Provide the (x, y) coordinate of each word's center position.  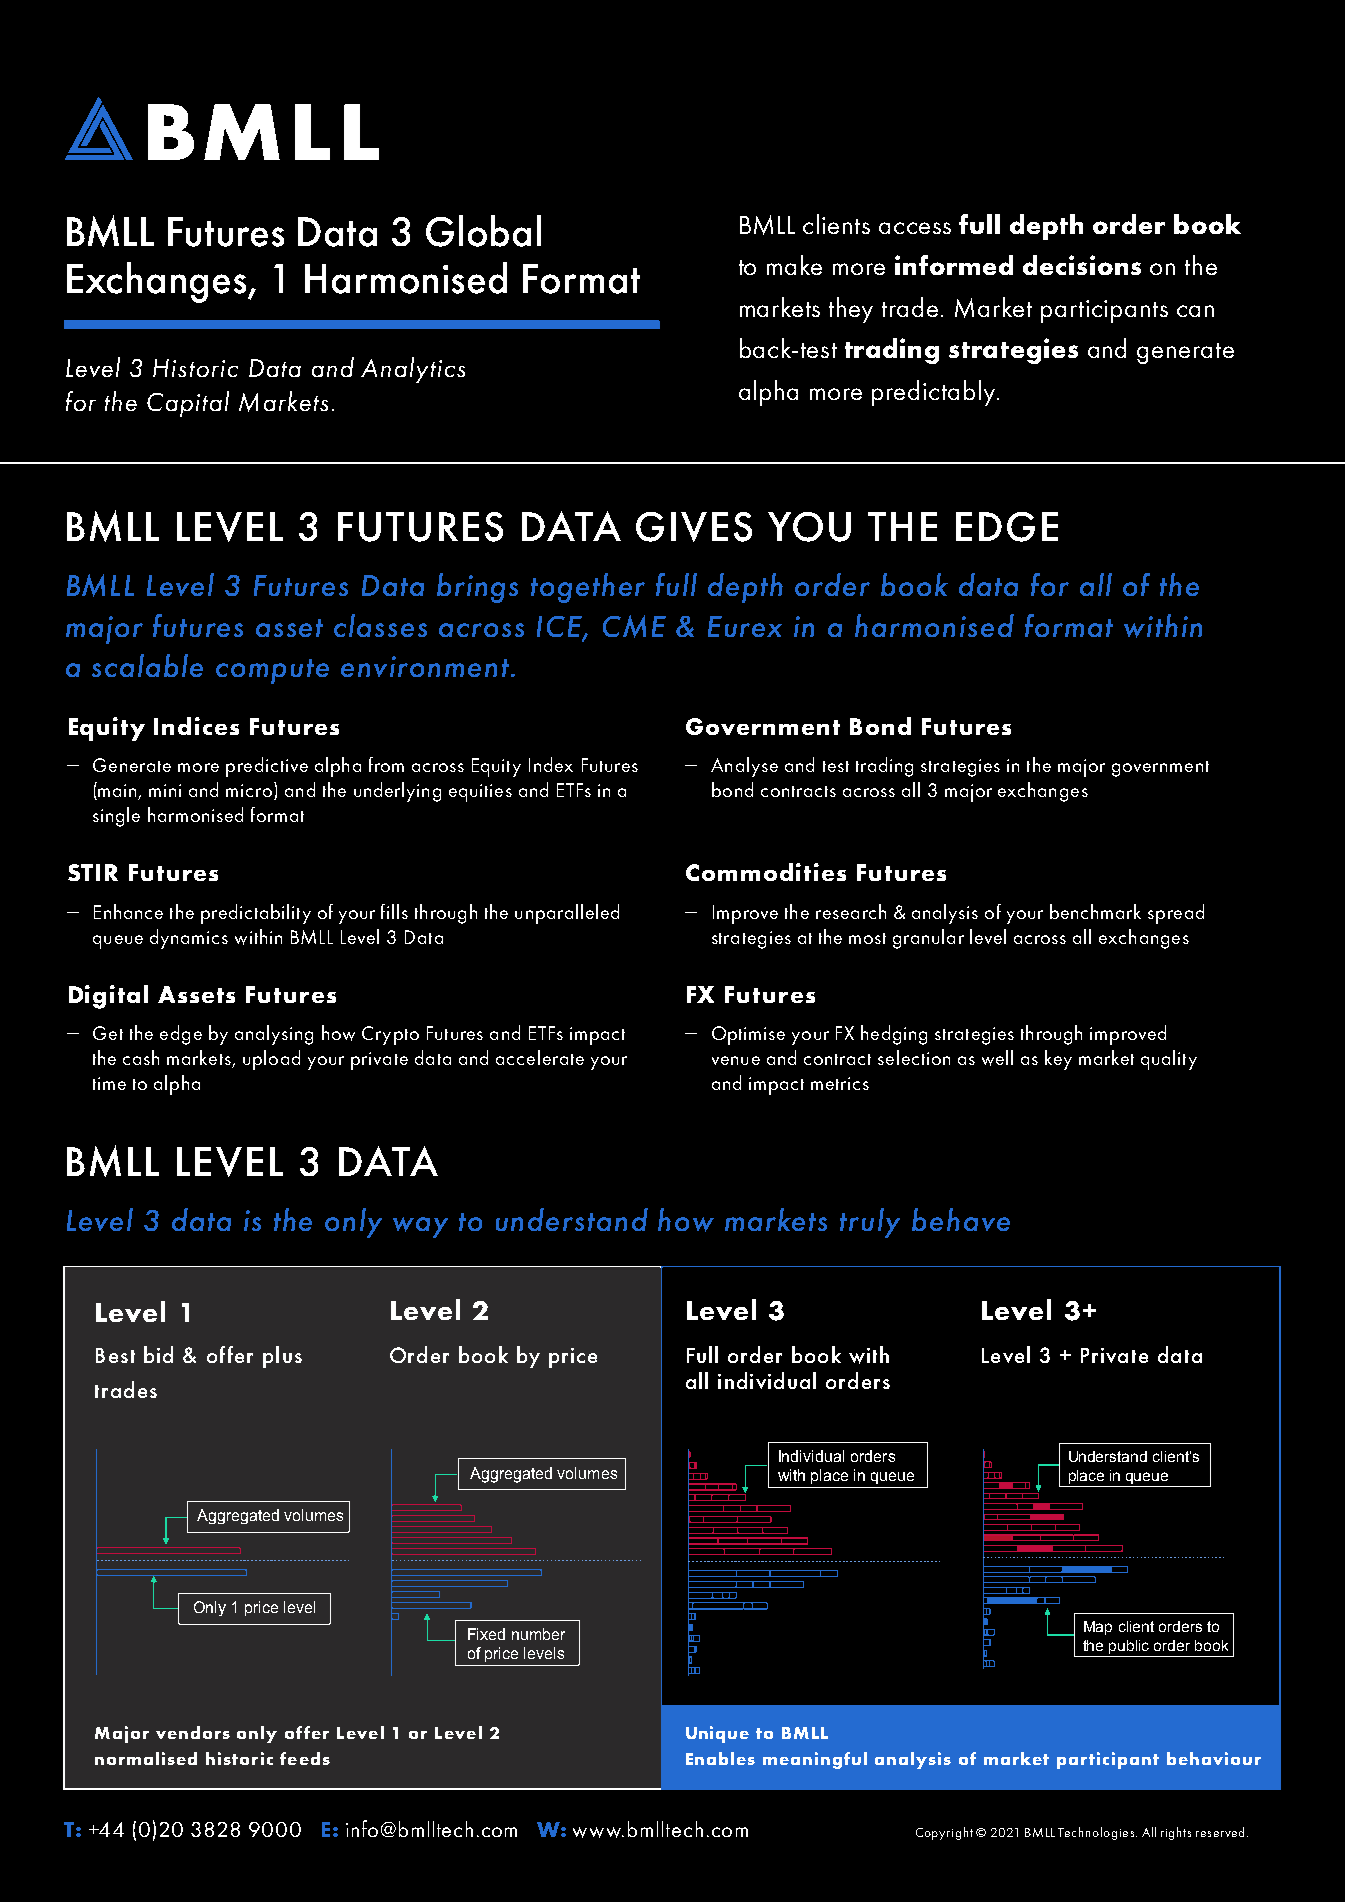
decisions (1082, 265)
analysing (274, 1035)
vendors (193, 1732)
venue (736, 1060)
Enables (720, 1758)
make (794, 265)
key (1058, 1060)
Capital (188, 404)
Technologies (1096, 1833)
